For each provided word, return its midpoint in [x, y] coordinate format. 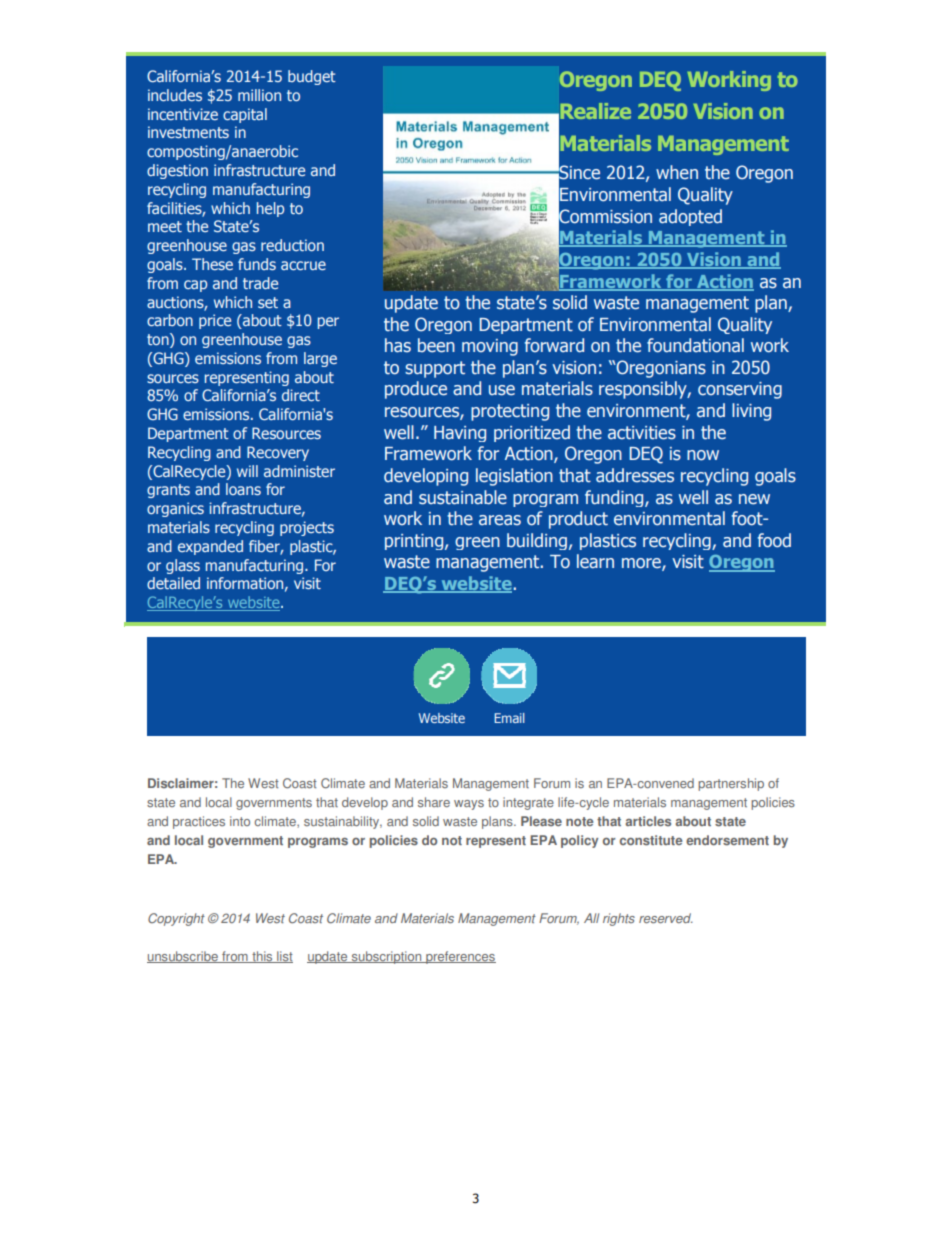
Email [509, 718]
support [435, 369]
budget [312, 77]
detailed [173, 583]
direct [301, 395]
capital [245, 115]
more [642, 564]
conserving [740, 390]
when [677, 172]
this [262, 957]
